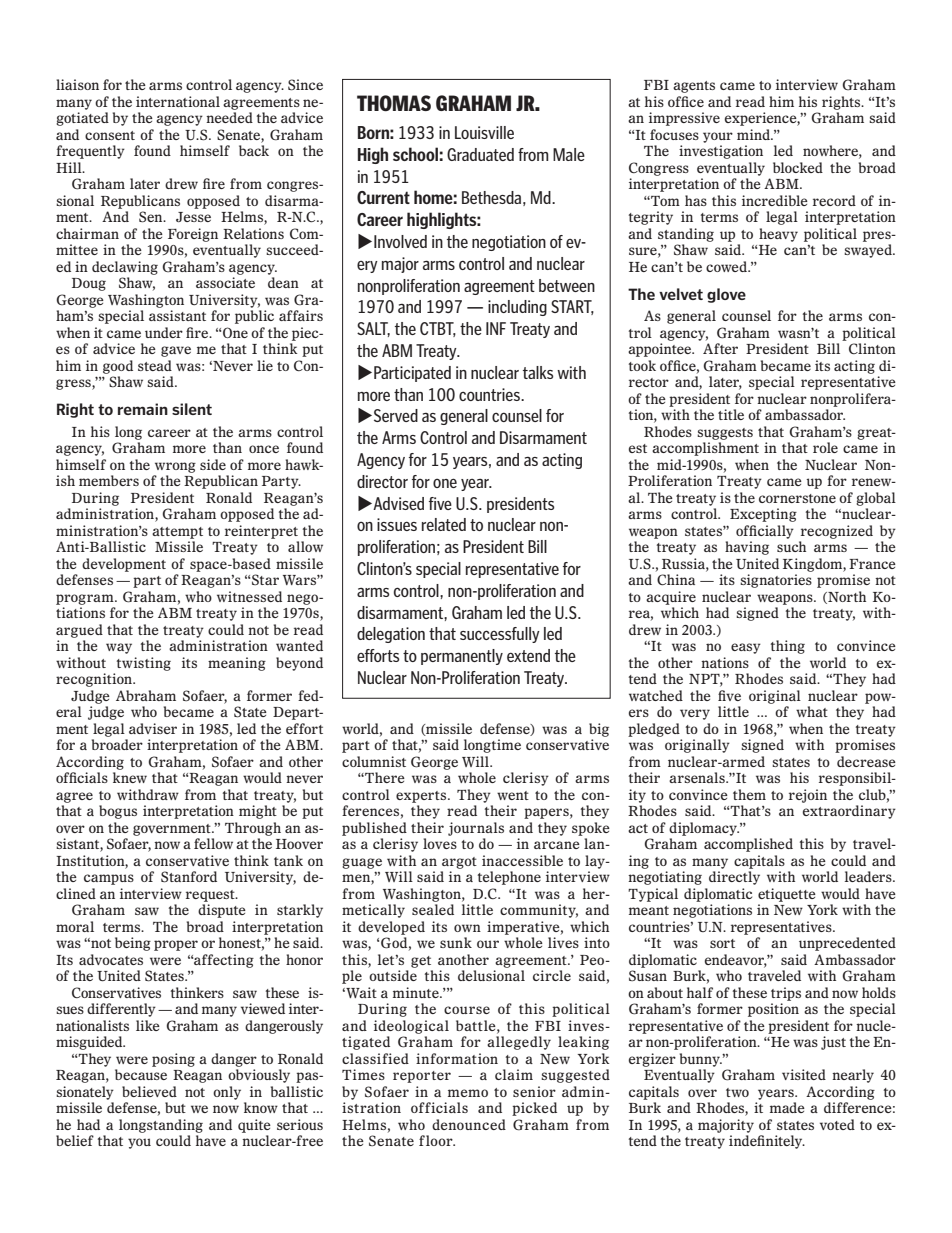 The width and height of the screenshot is (952, 1233). I want to click on argot, so click(459, 863).
